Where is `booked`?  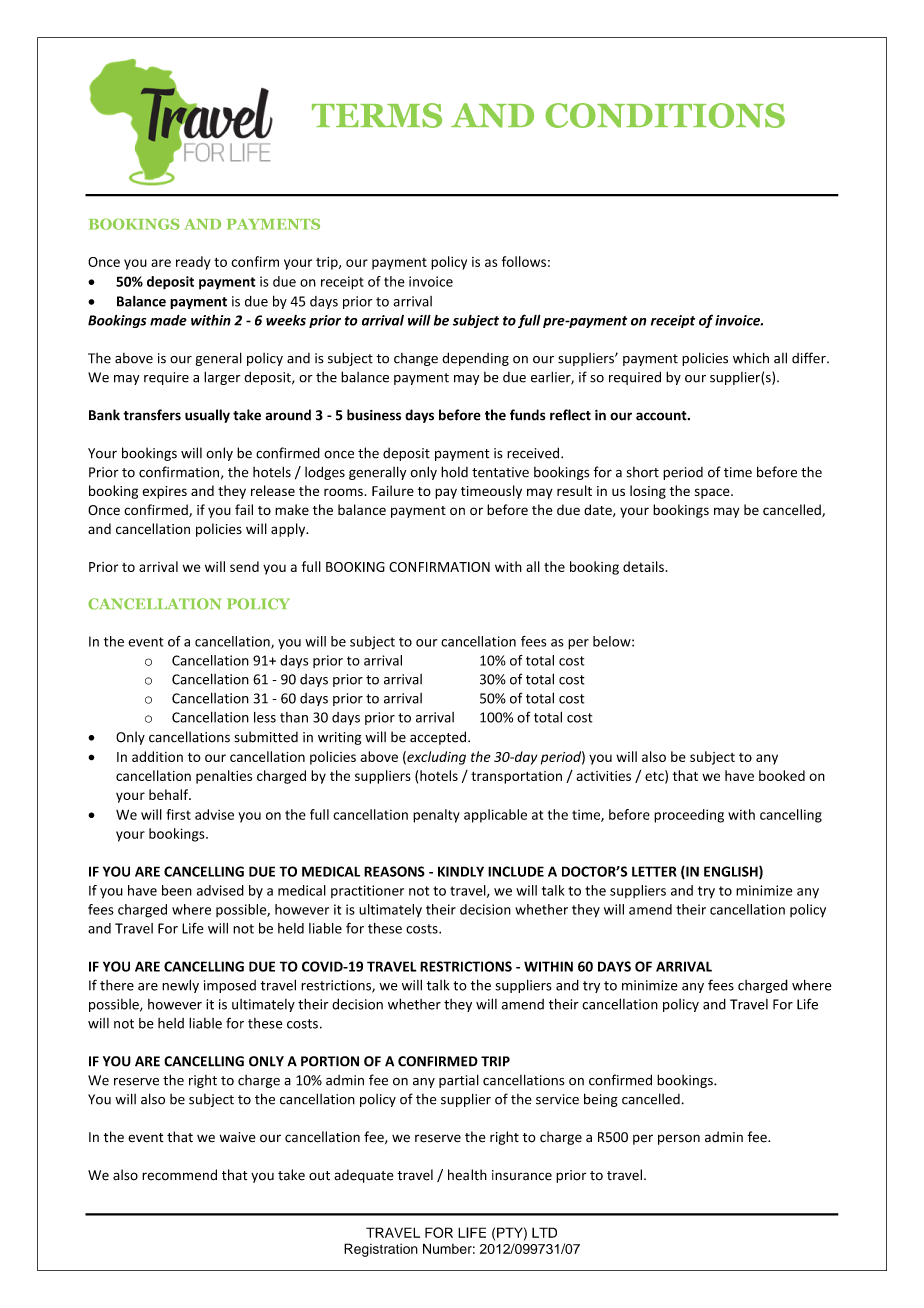 booked is located at coordinates (782, 775).
